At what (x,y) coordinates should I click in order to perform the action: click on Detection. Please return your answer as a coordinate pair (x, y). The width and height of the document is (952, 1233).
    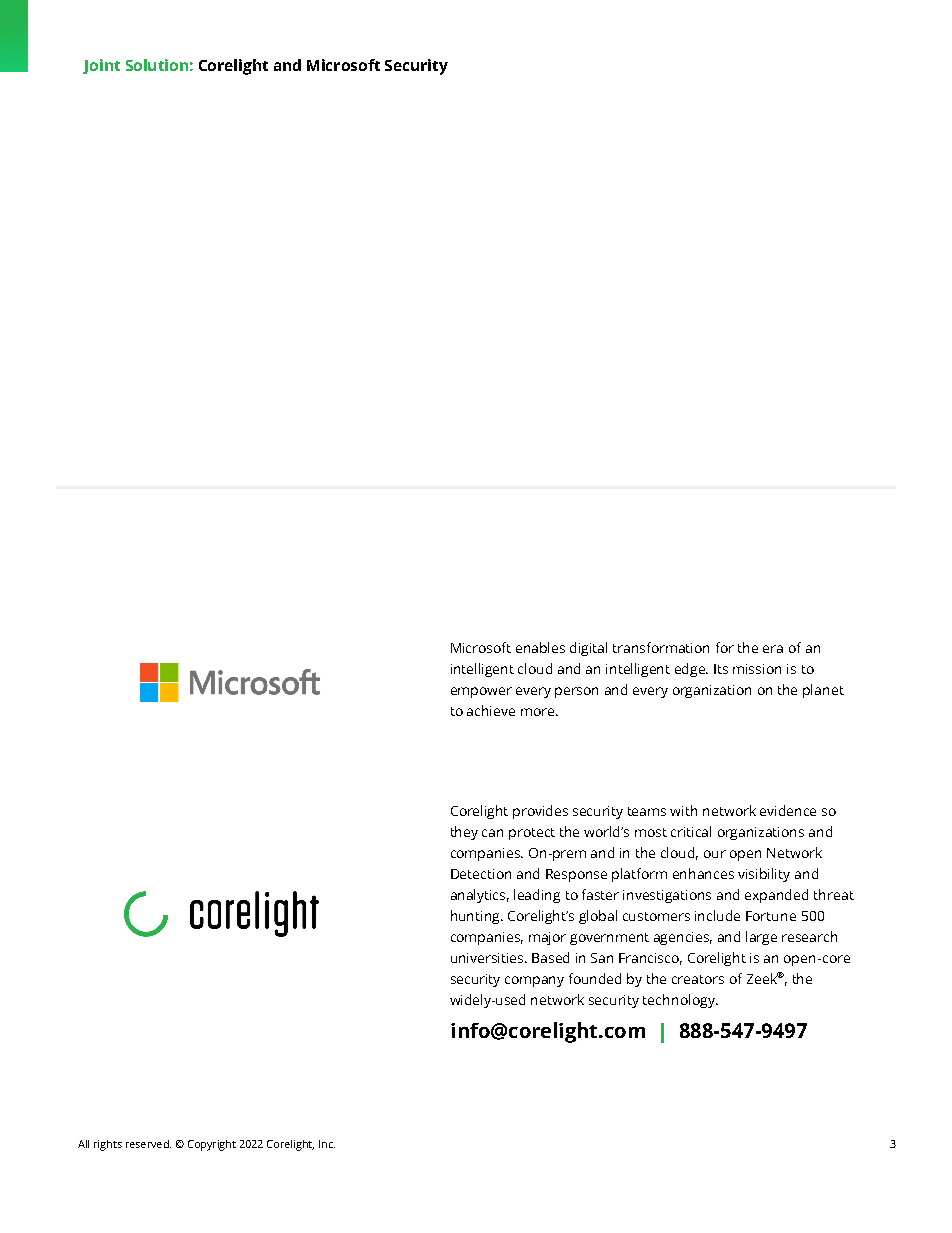
    Looking at the image, I should click on (481, 874).
